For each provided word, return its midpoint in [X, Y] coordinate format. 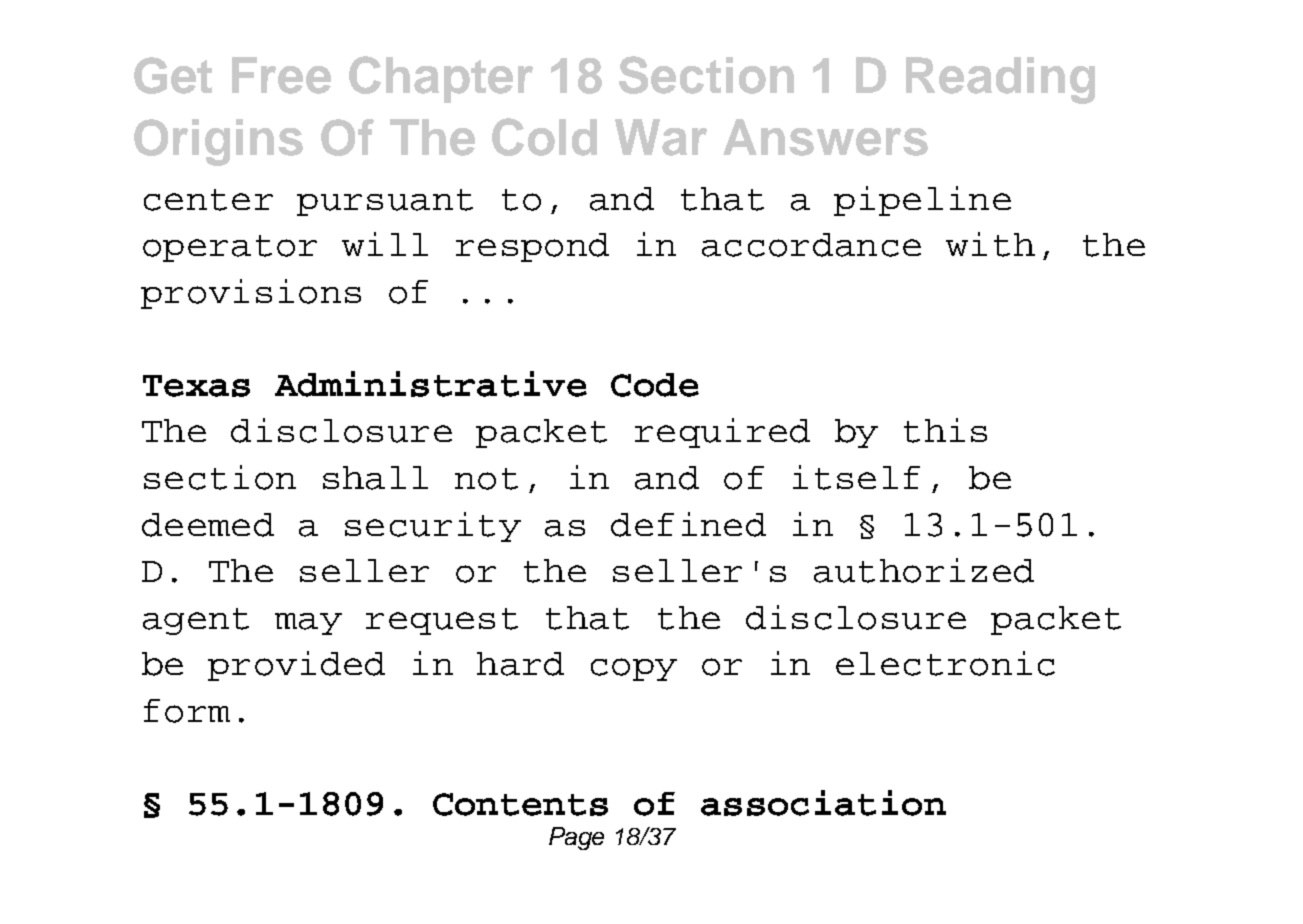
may [308, 624]
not [486, 479]
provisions [251, 294]
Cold [544, 137]
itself [856, 477]
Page [576, 838]
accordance [811, 245]
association [823, 803]
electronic [945, 663]
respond [532, 247]
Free [281, 75]
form [187, 711]
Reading [1000, 80]
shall [375, 478]
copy [634, 669]
